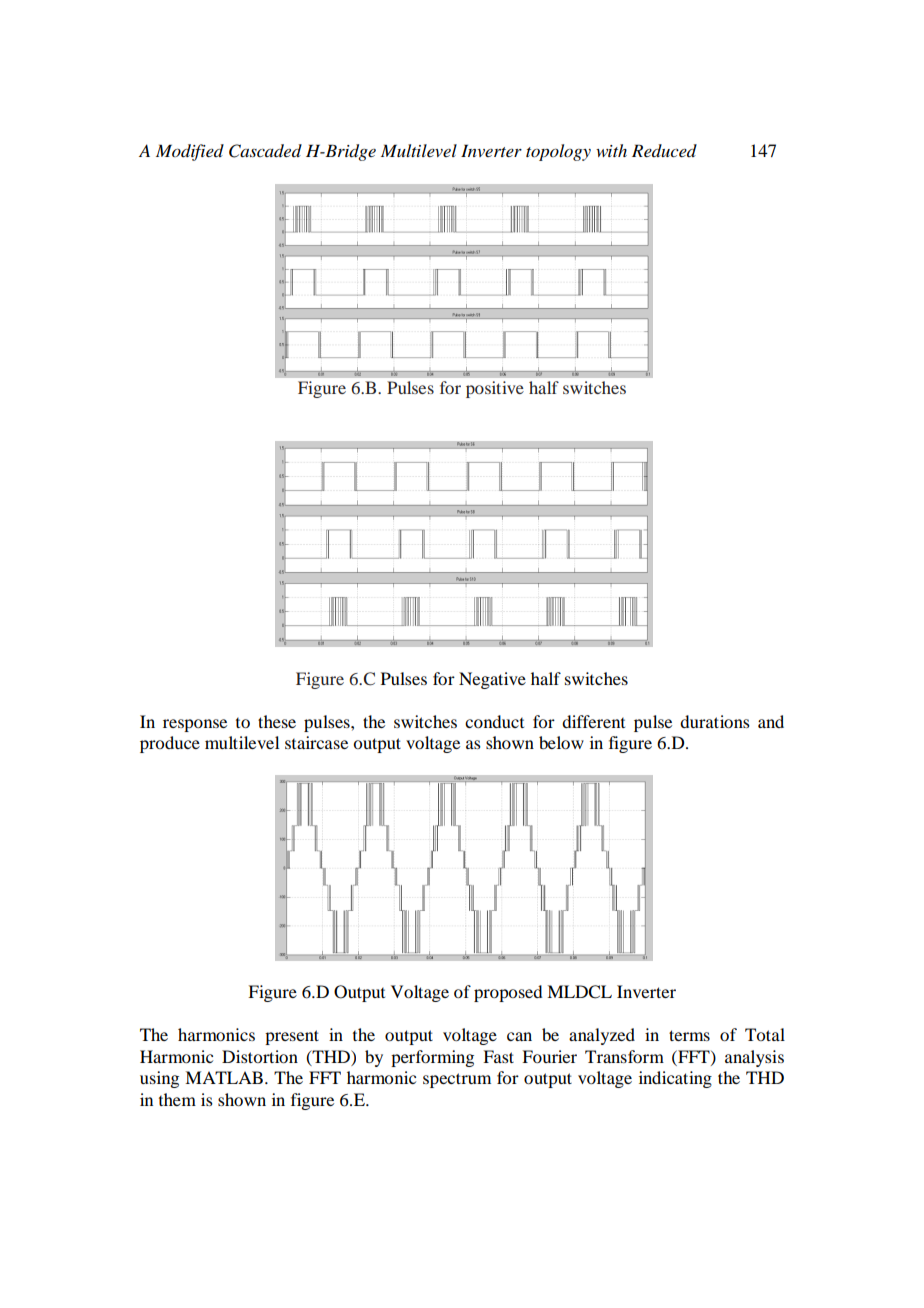 The width and height of the image is (924, 1308). What do you see at coordinates (558, 152) in the image?
I see `topology` at bounding box center [558, 152].
